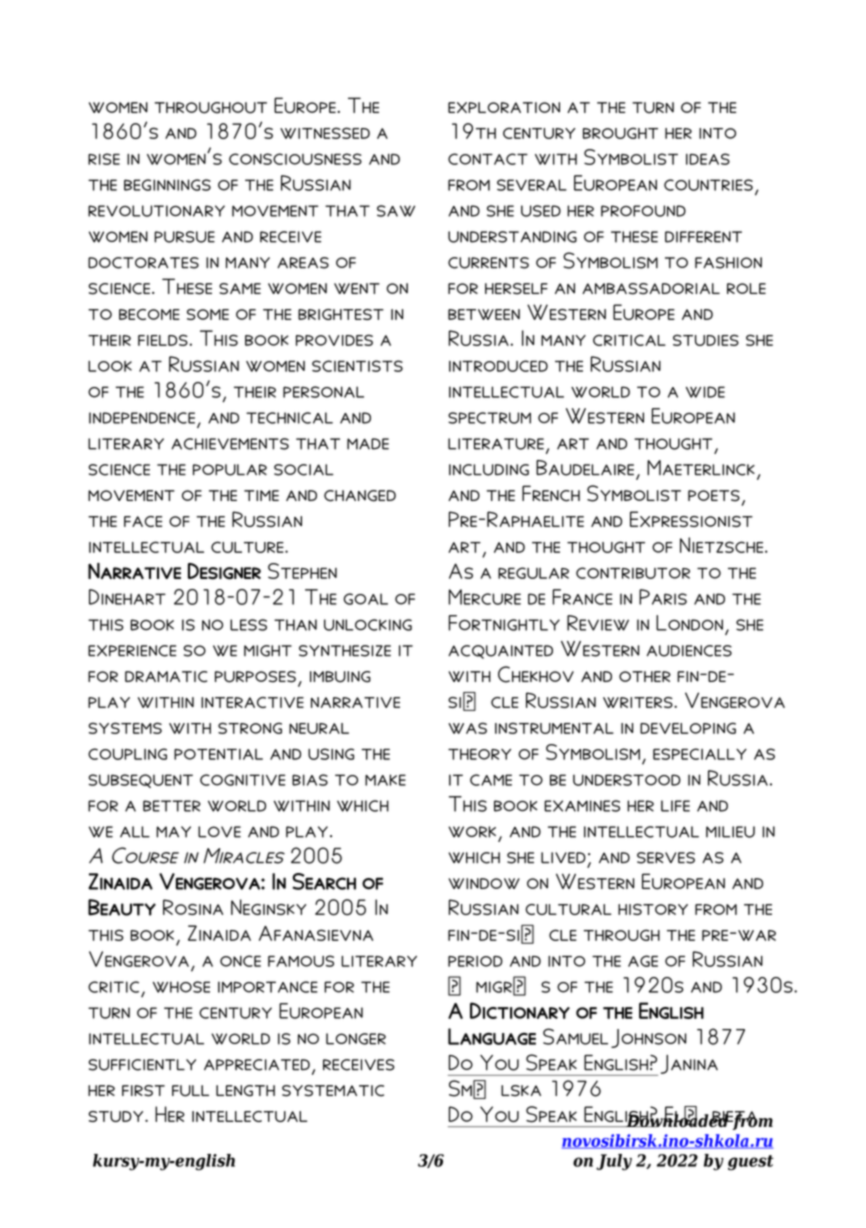  What do you see at coordinates (167, 185) in the page?
I see `beginnings` at bounding box center [167, 185].
